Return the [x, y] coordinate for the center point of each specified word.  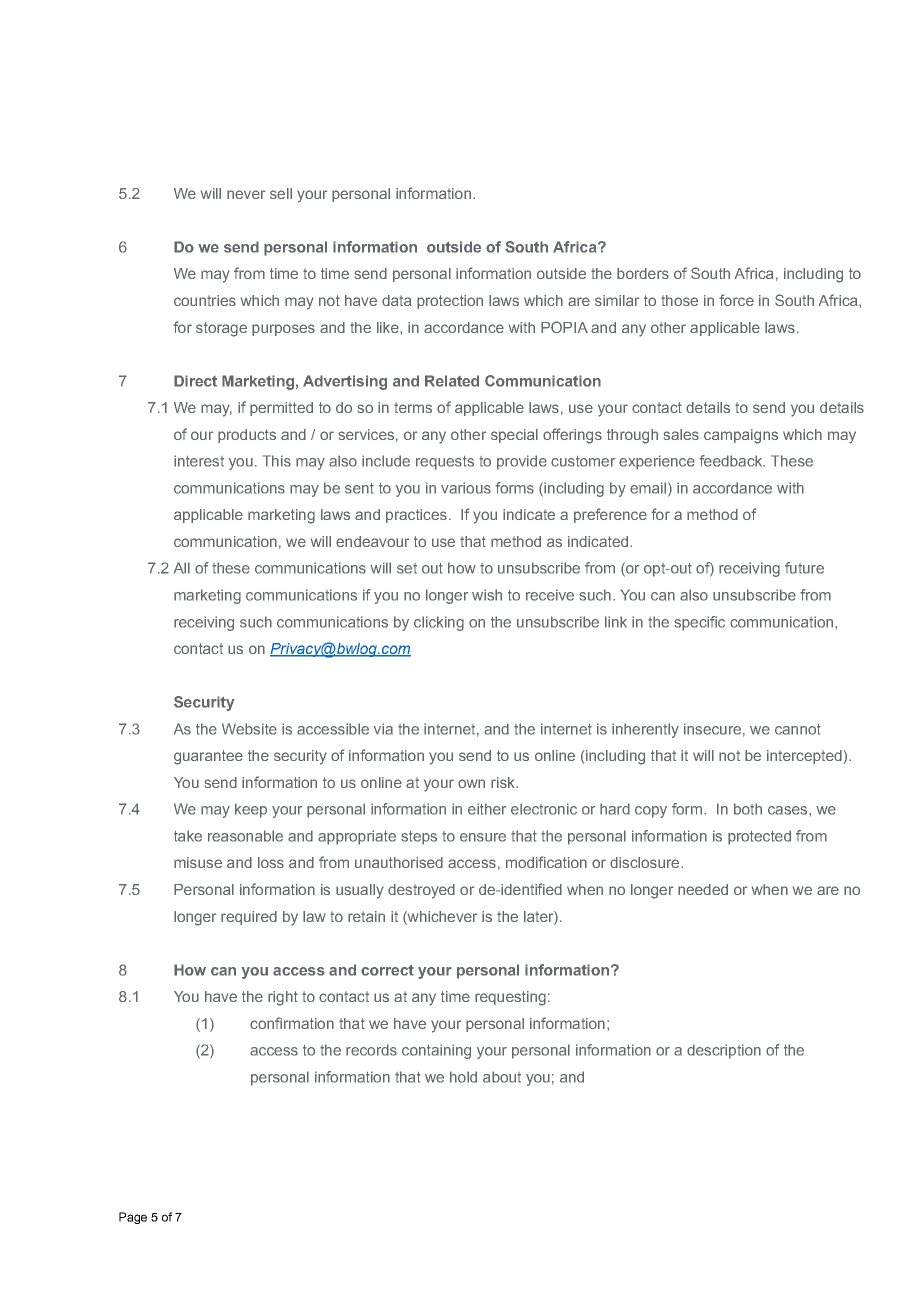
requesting [510, 998]
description [724, 1051]
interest [199, 461]
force [736, 300]
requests [445, 463]
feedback [732, 461]
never [246, 194]
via [383, 729]
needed [703, 889]
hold [463, 1077]
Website [249, 729]
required [249, 918]
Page [133, 1218]
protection [450, 302]
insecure [712, 729]
